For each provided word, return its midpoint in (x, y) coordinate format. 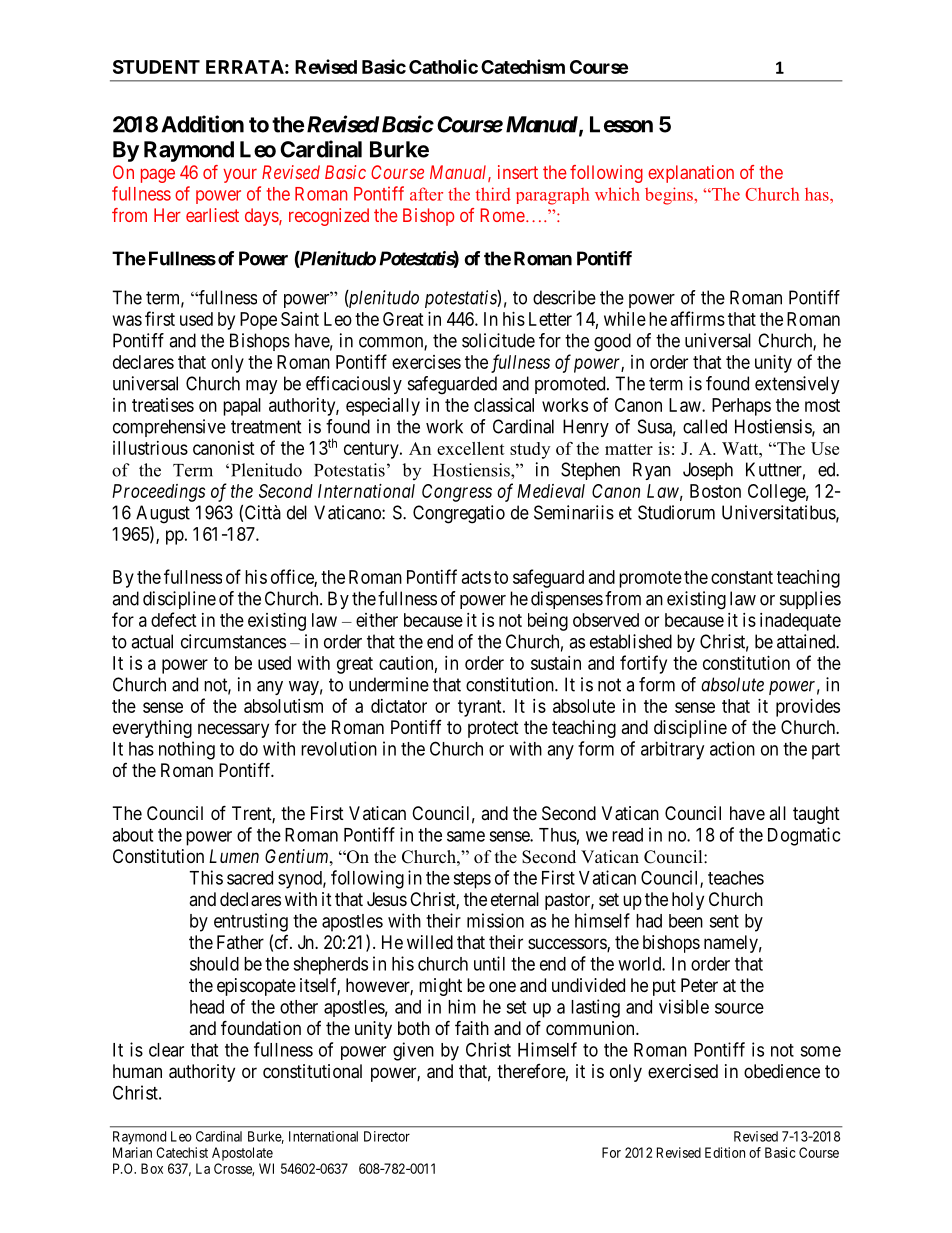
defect (174, 619)
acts (476, 577)
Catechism (523, 66)
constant (742, 577)
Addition (202, 124)
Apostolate (242, 1154)
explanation (691, 174)
